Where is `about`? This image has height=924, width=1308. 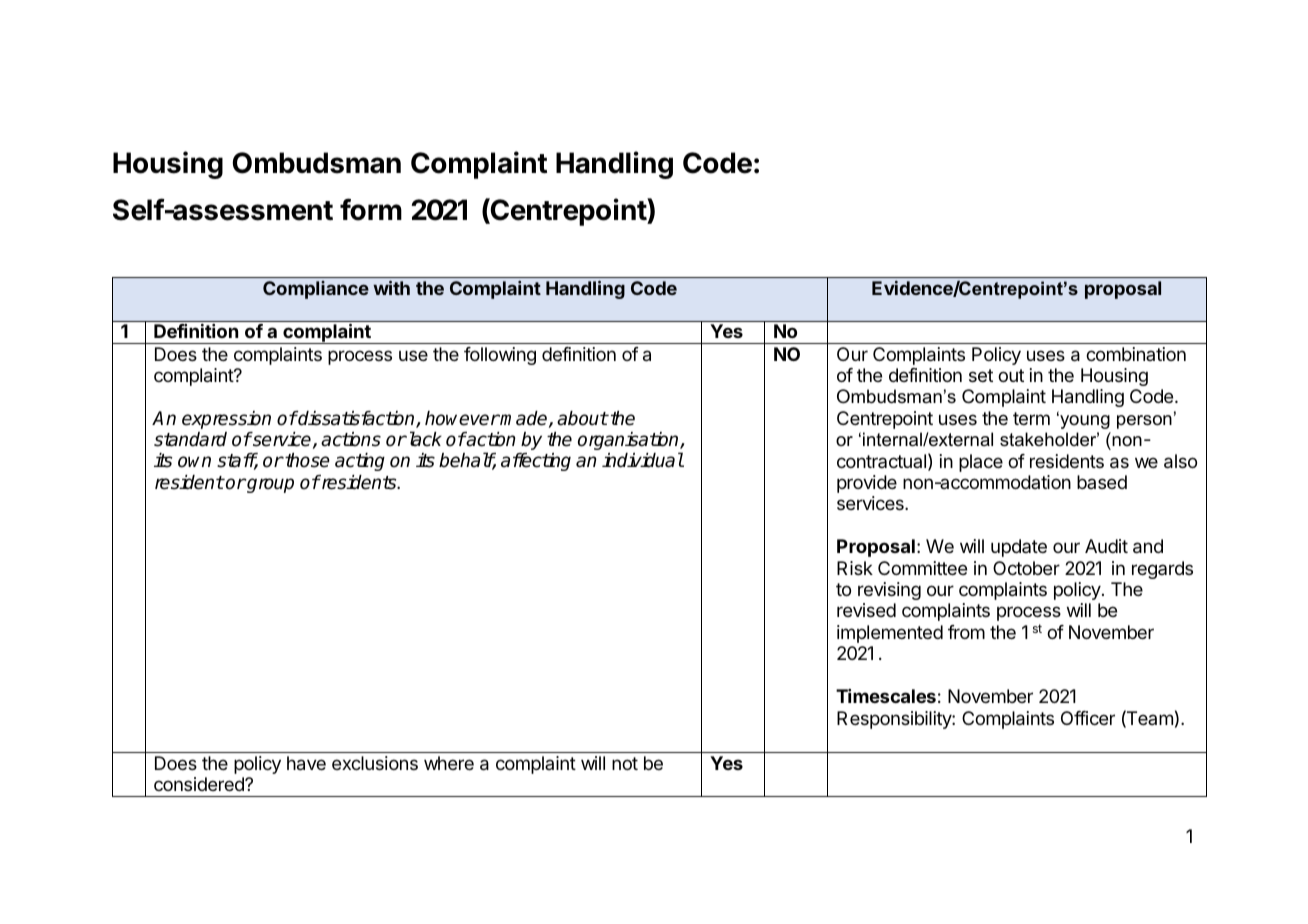
about is located at coordinates (582, 418).
